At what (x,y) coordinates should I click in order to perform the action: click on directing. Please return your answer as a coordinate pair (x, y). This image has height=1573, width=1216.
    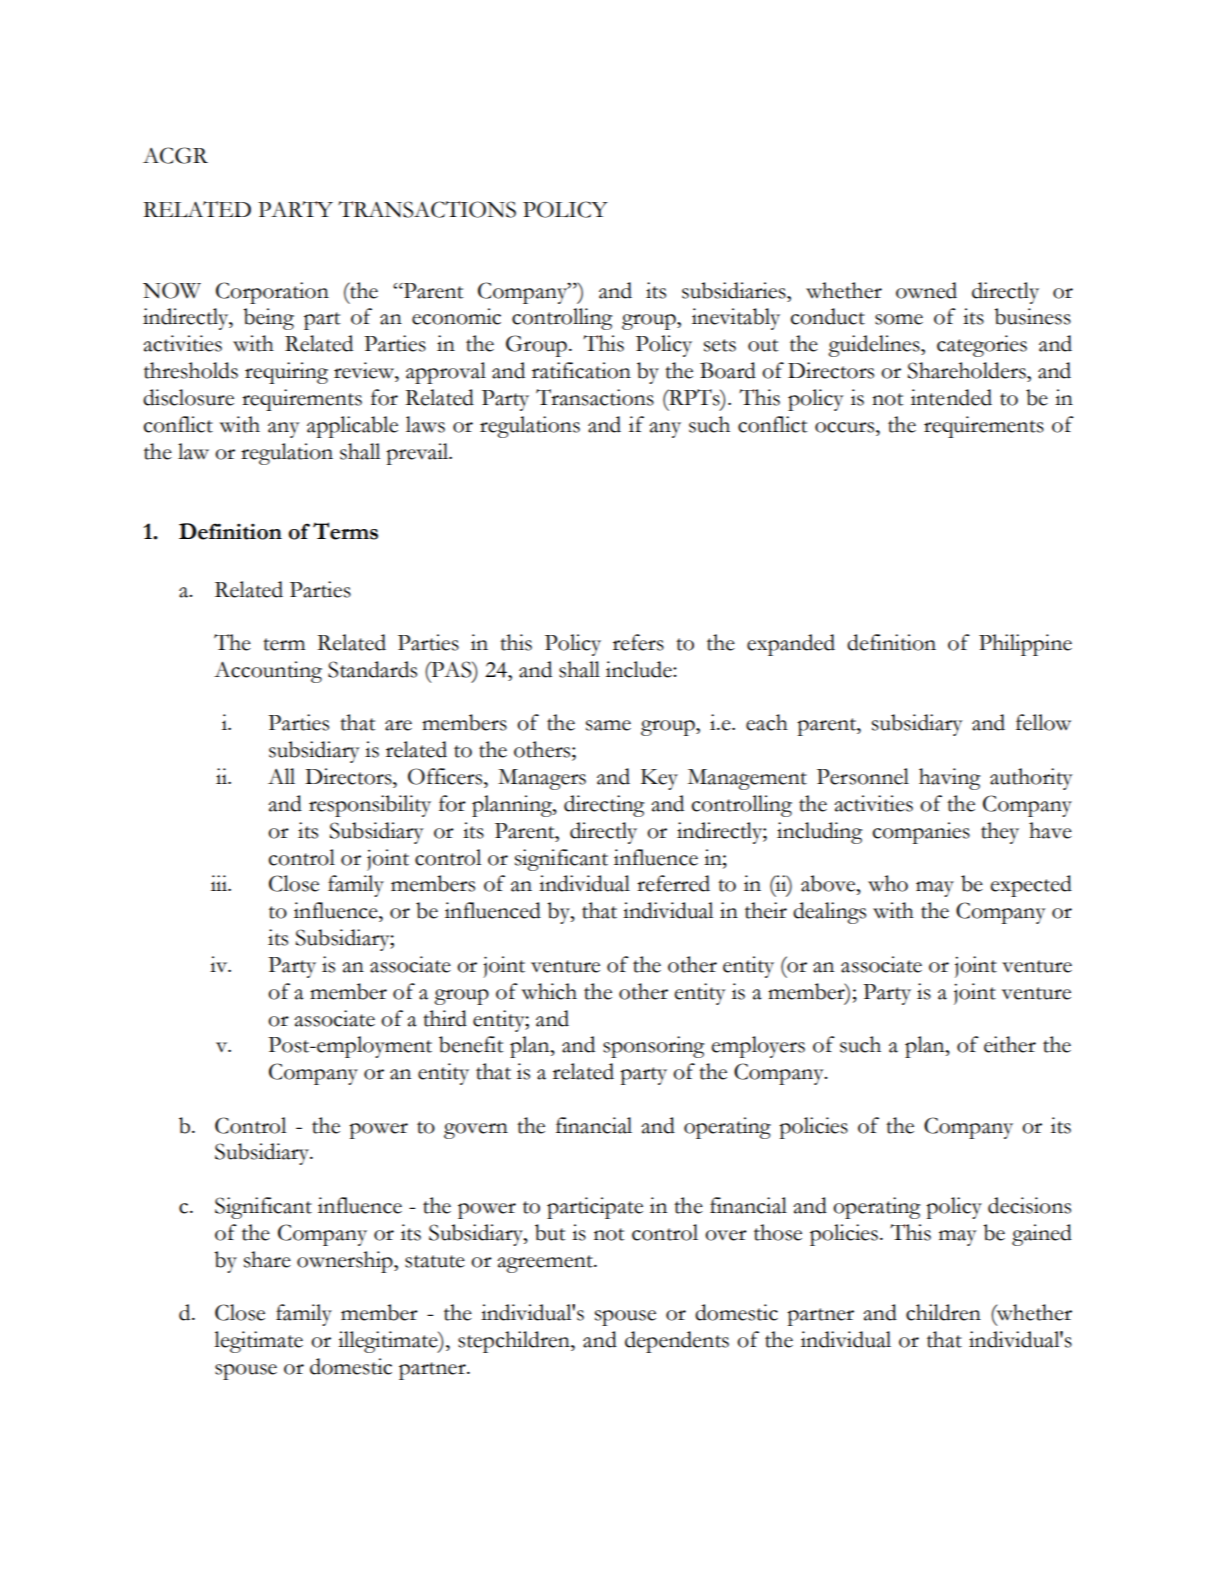
    Looking at the image, I should click on (604, 806).
